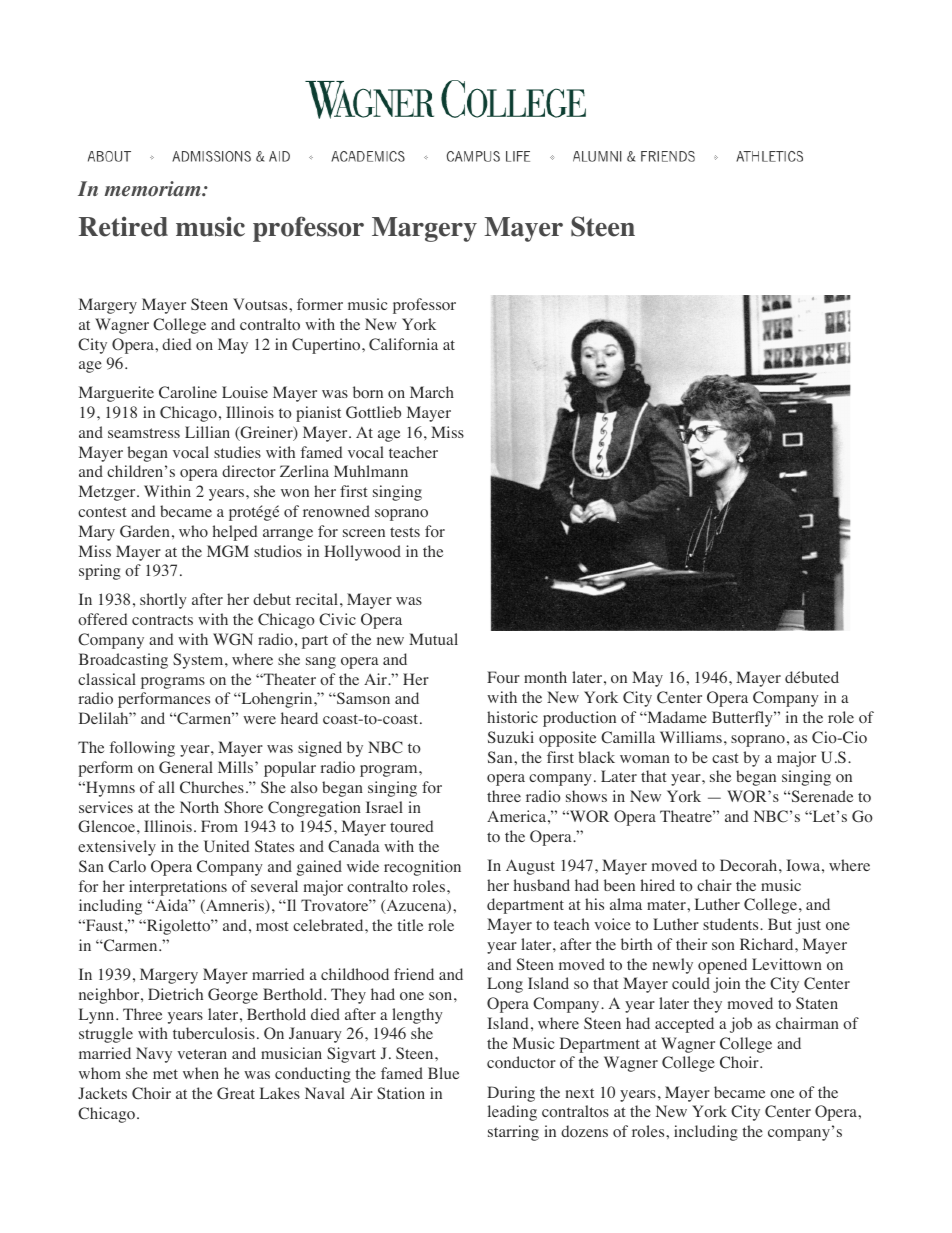  I want to click on Blue, so click(443, 1073).
